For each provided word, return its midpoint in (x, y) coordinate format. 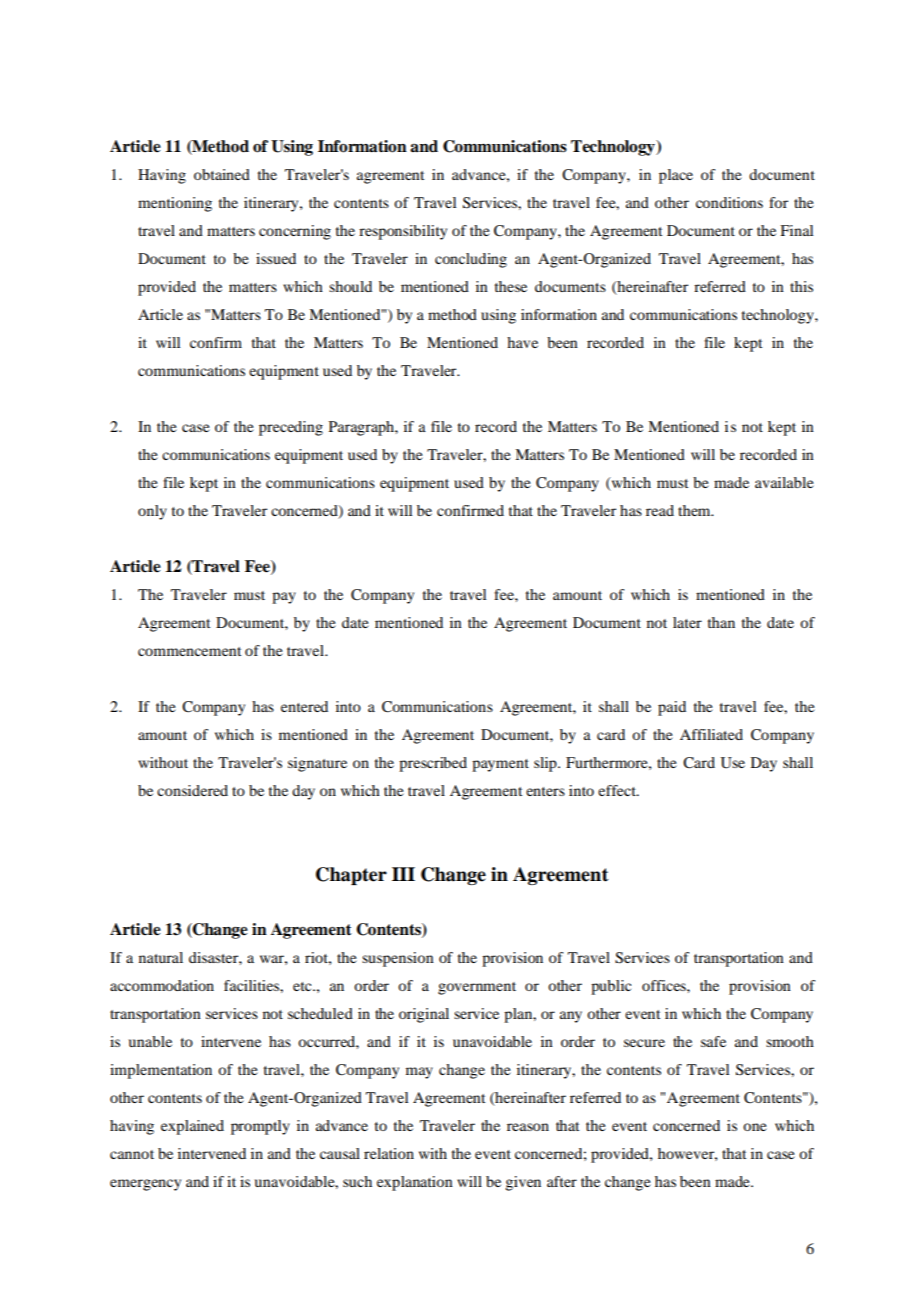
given (523, 1183)
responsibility (403, 232)
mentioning (175, 204)
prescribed (433, 764)
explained (192, 1127)
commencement (189, 651)
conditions (729, 202)
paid (672, 708)
